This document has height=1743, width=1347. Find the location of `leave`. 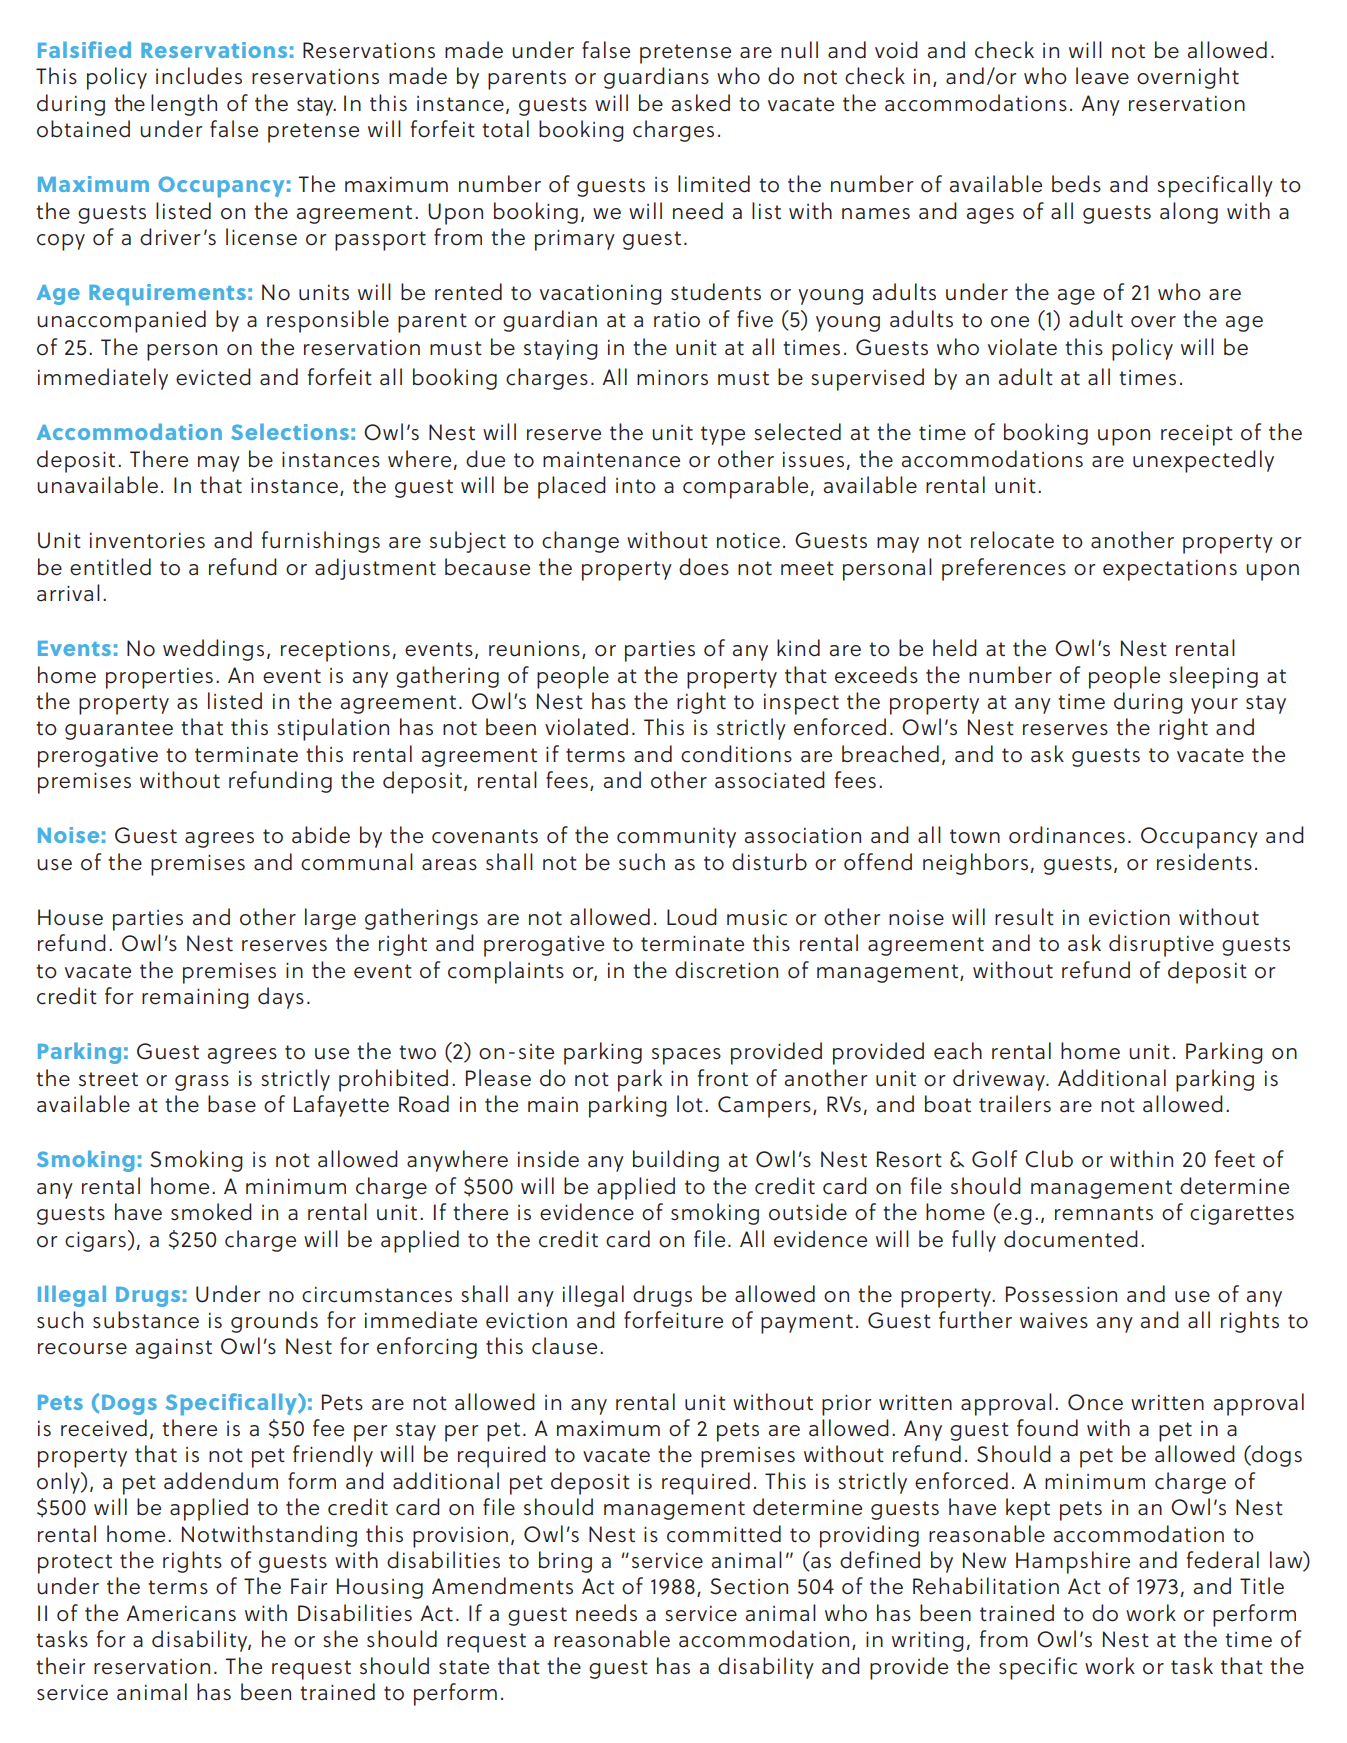

leave is located at coordinates (1102, 76).
